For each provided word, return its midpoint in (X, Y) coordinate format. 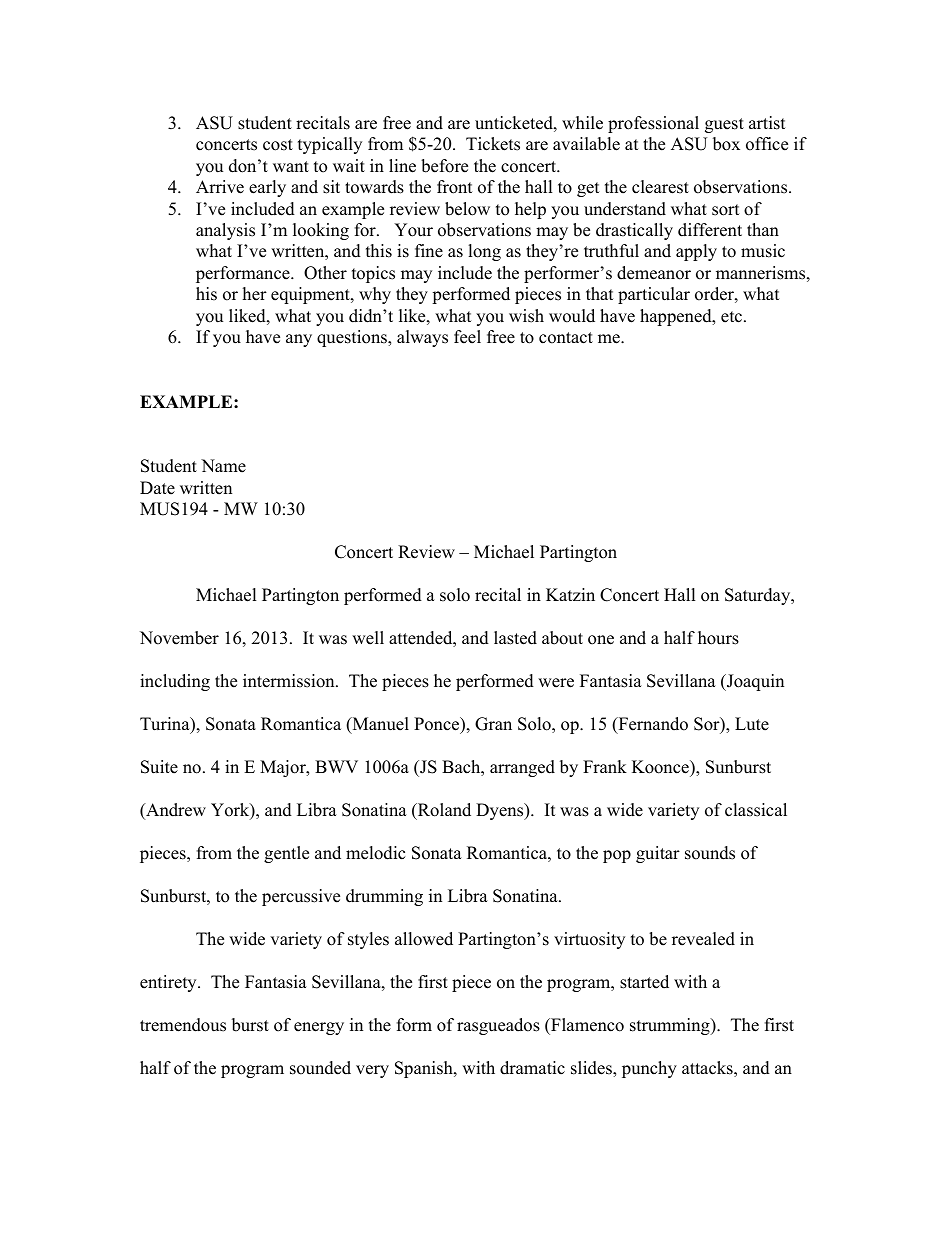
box (726, 144)
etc (733, 317)
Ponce (438, 725)
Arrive (220, 187)
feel (467, 337)
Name (223, 466)
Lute (752, 724)
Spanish (425, 1069)
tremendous (183, 1025)
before (444, 166)
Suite (159, 767)
